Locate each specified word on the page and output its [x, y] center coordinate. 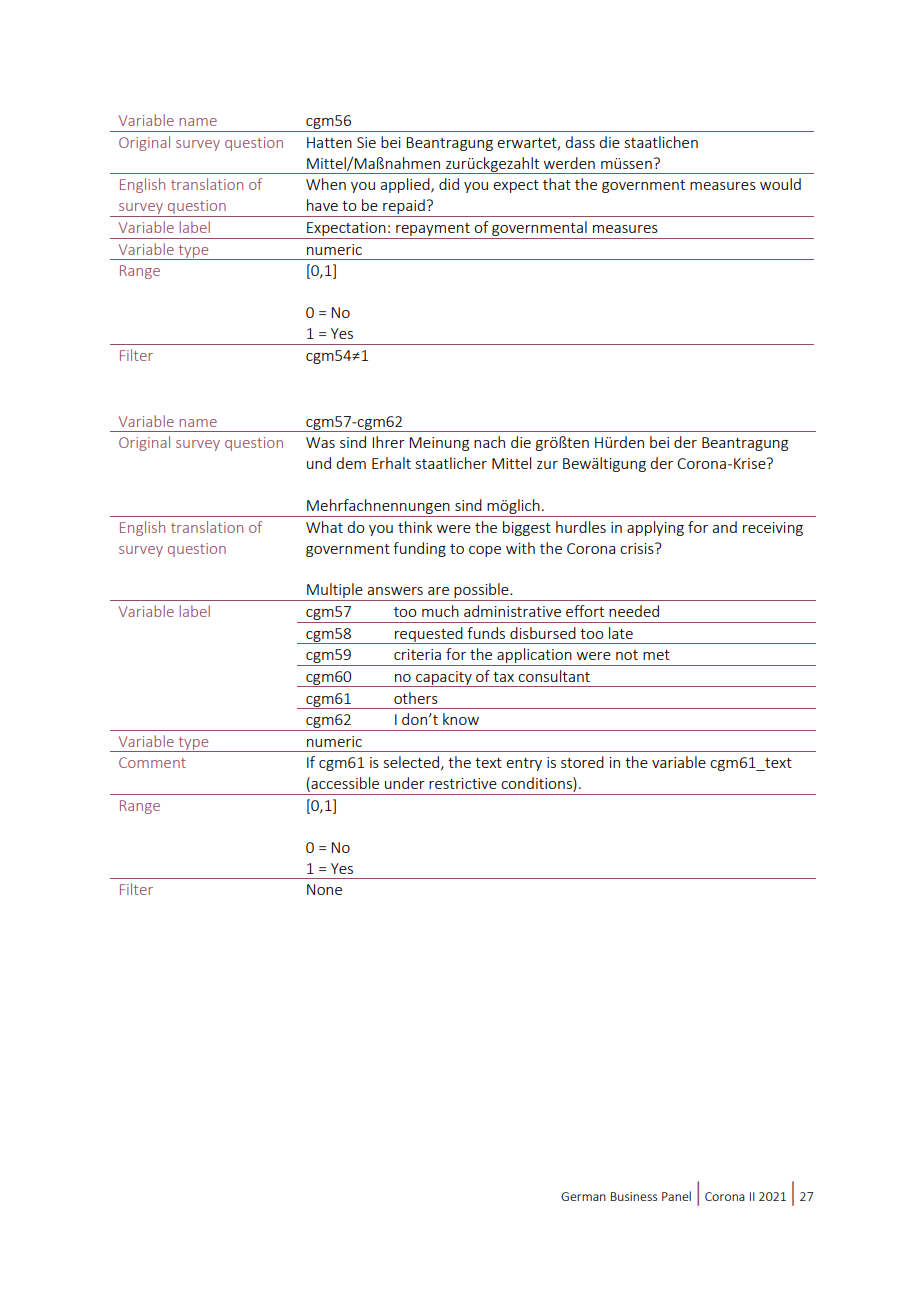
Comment [152, 762]
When [326, 184]
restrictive [463, 783]
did [449, 184]
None [324, 889]
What [324, 527]
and [724, 527]
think [415, 527]
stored [582, 762]
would [780, 184]
